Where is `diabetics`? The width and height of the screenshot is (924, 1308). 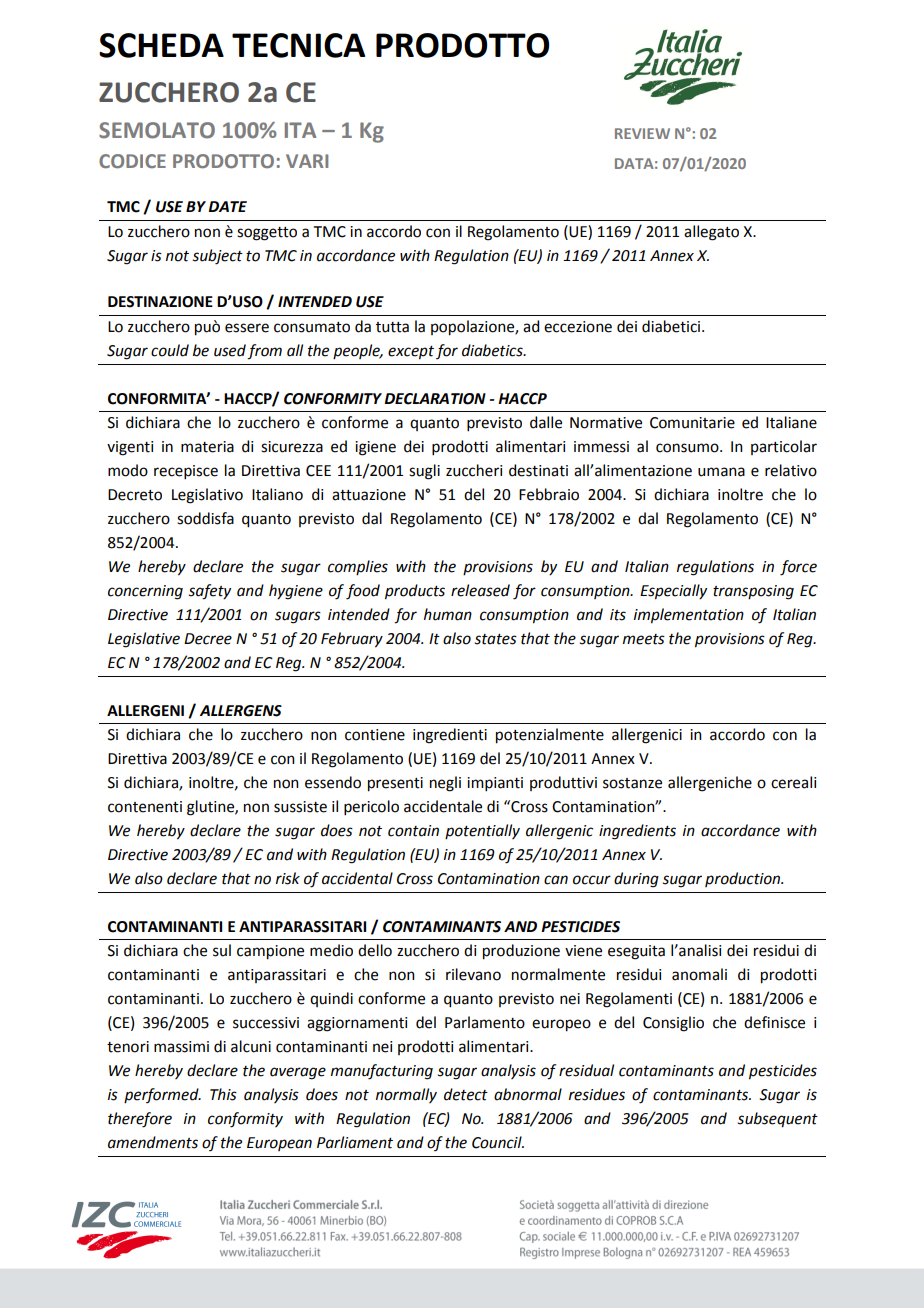 diabetics is located at coordinates (493, 350).
